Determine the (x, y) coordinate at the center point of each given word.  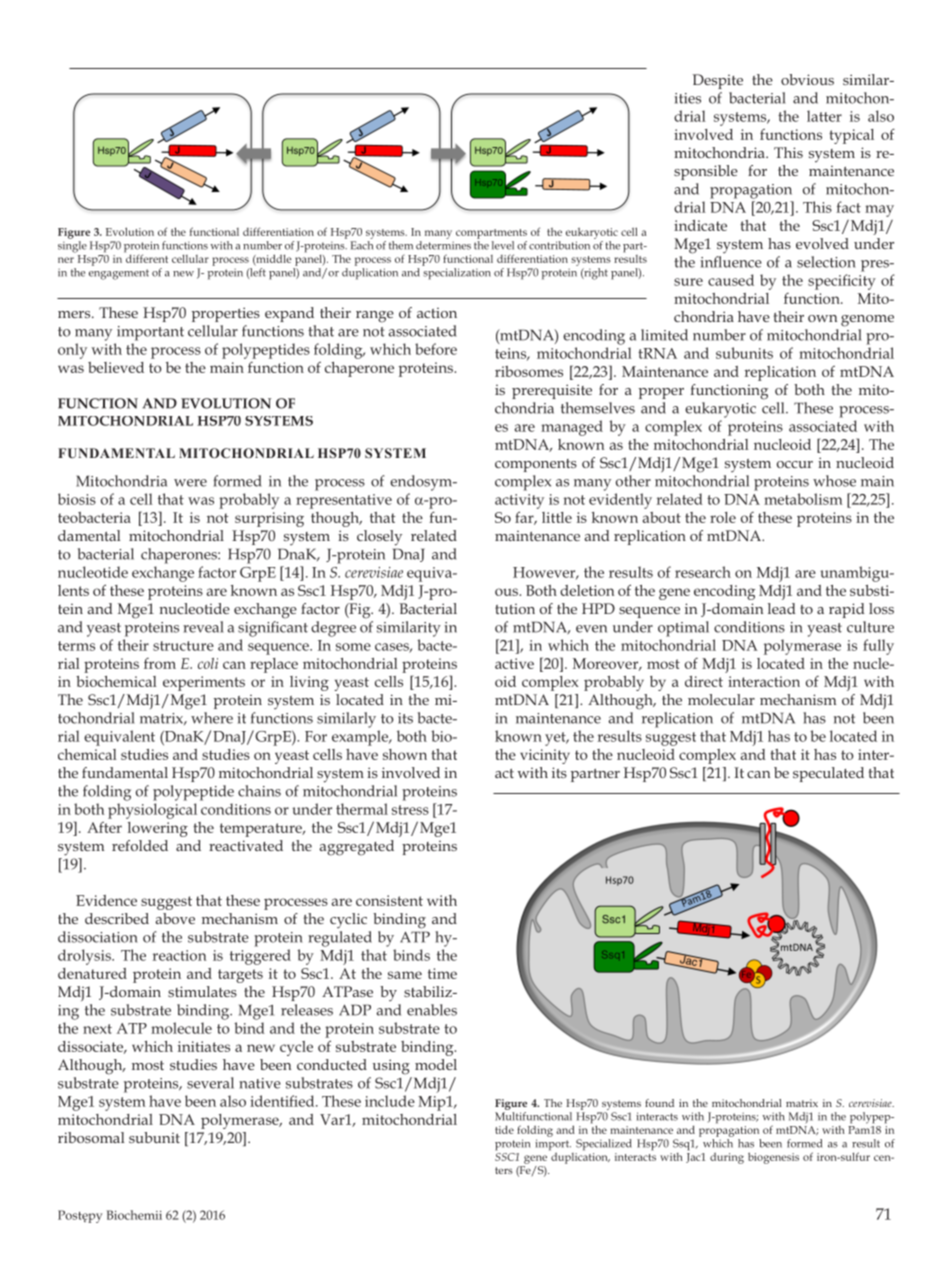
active (514, 663)
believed (116, 367)
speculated (828, 774)
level (503, 245)
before (436, 349)
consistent (389, 900)
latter (824, 116)
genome (867, 321)
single (72, 247)
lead (782, 608)
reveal (203, 627)
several (210, 1083)
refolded (140, 845)
